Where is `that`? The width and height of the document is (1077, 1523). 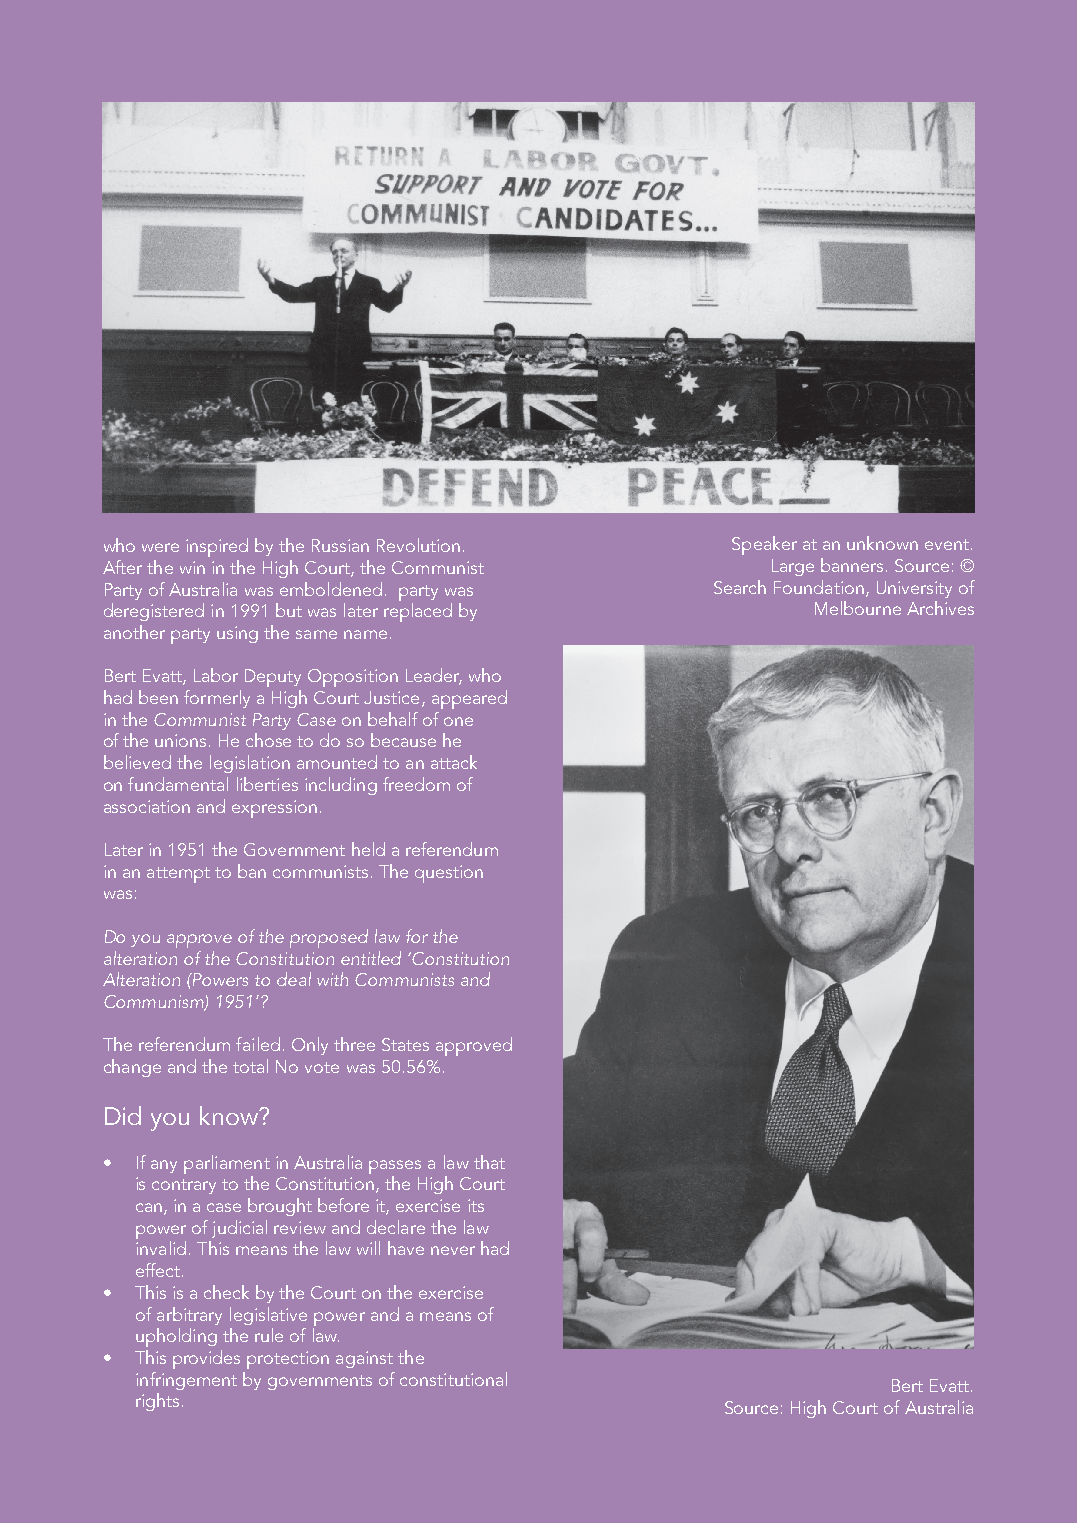 that is located at coordinates (489, 1162).
